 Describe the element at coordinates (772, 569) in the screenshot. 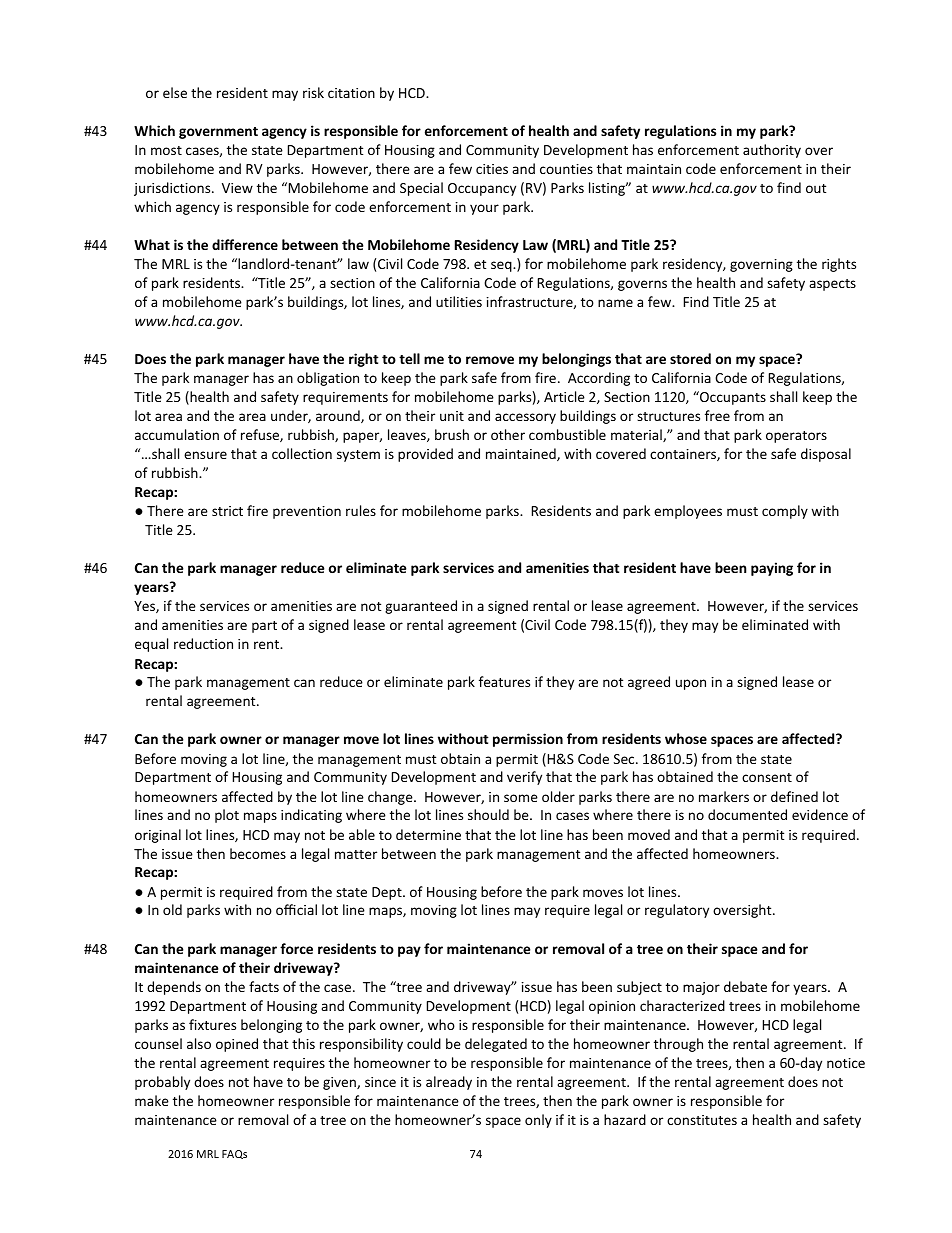

I see `paying` at that location.
